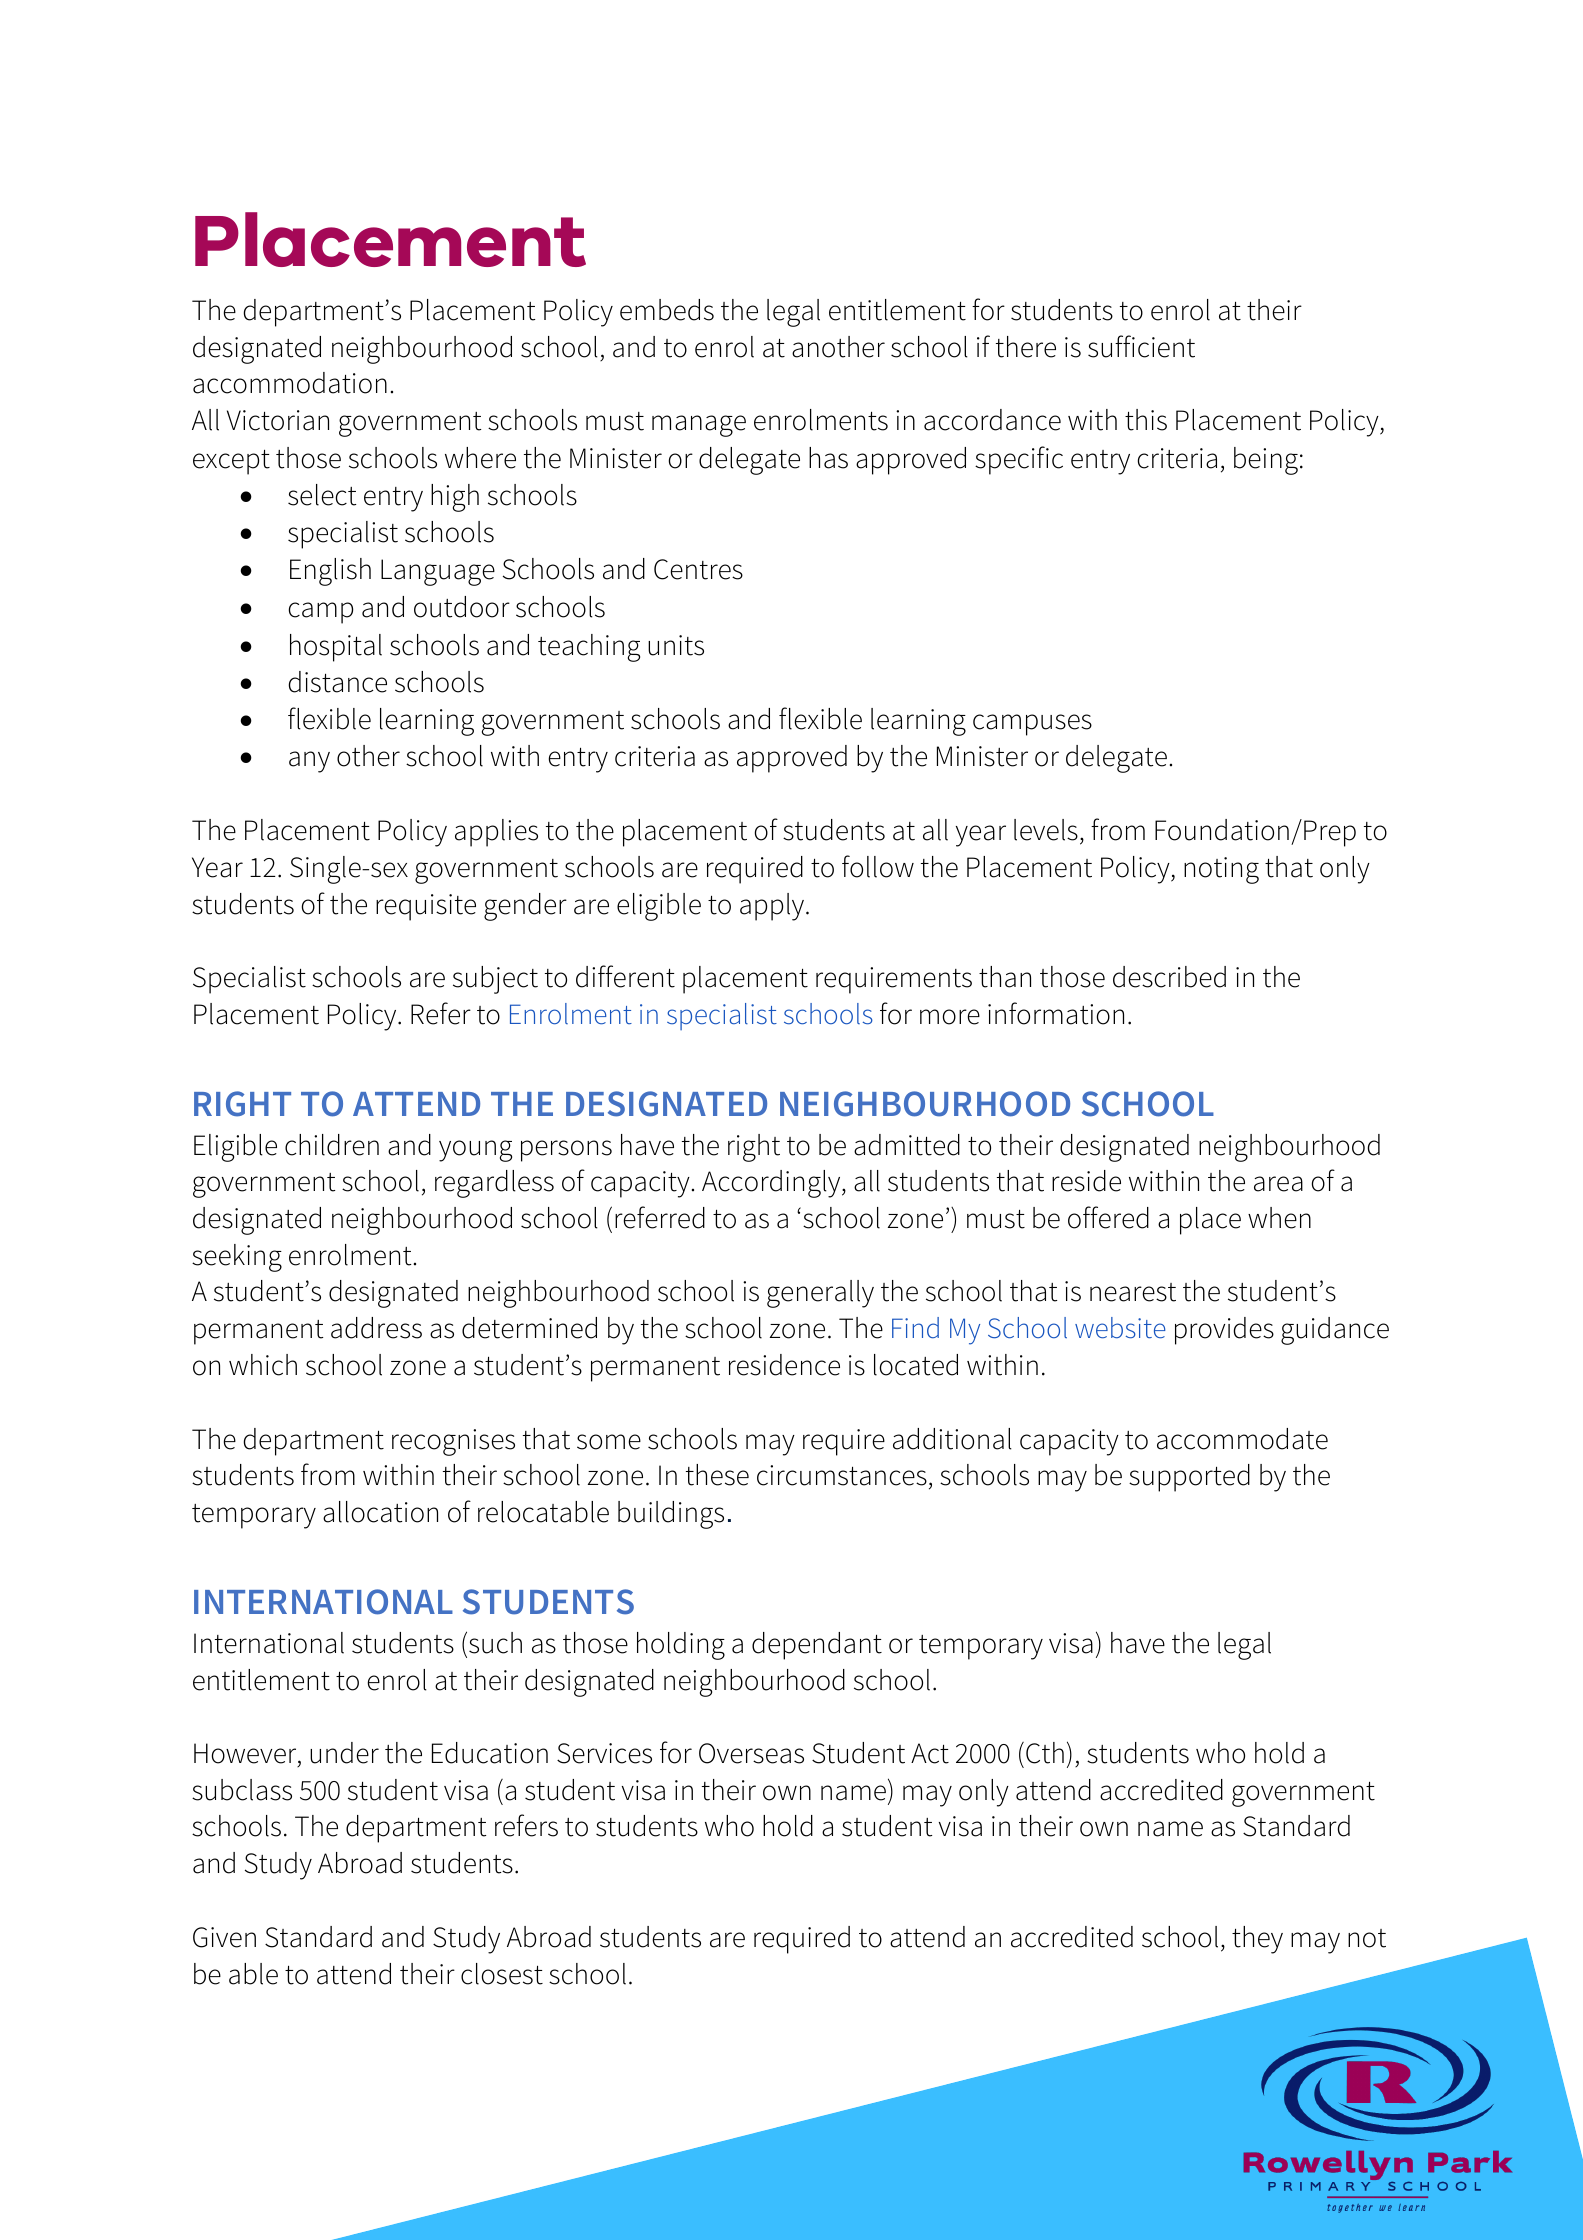 The height and width of the document is (2240, 1583). What do you see at coordinates (1189, 1478) in the document?
I see `supported` at bounding box center [1189, 1478].
